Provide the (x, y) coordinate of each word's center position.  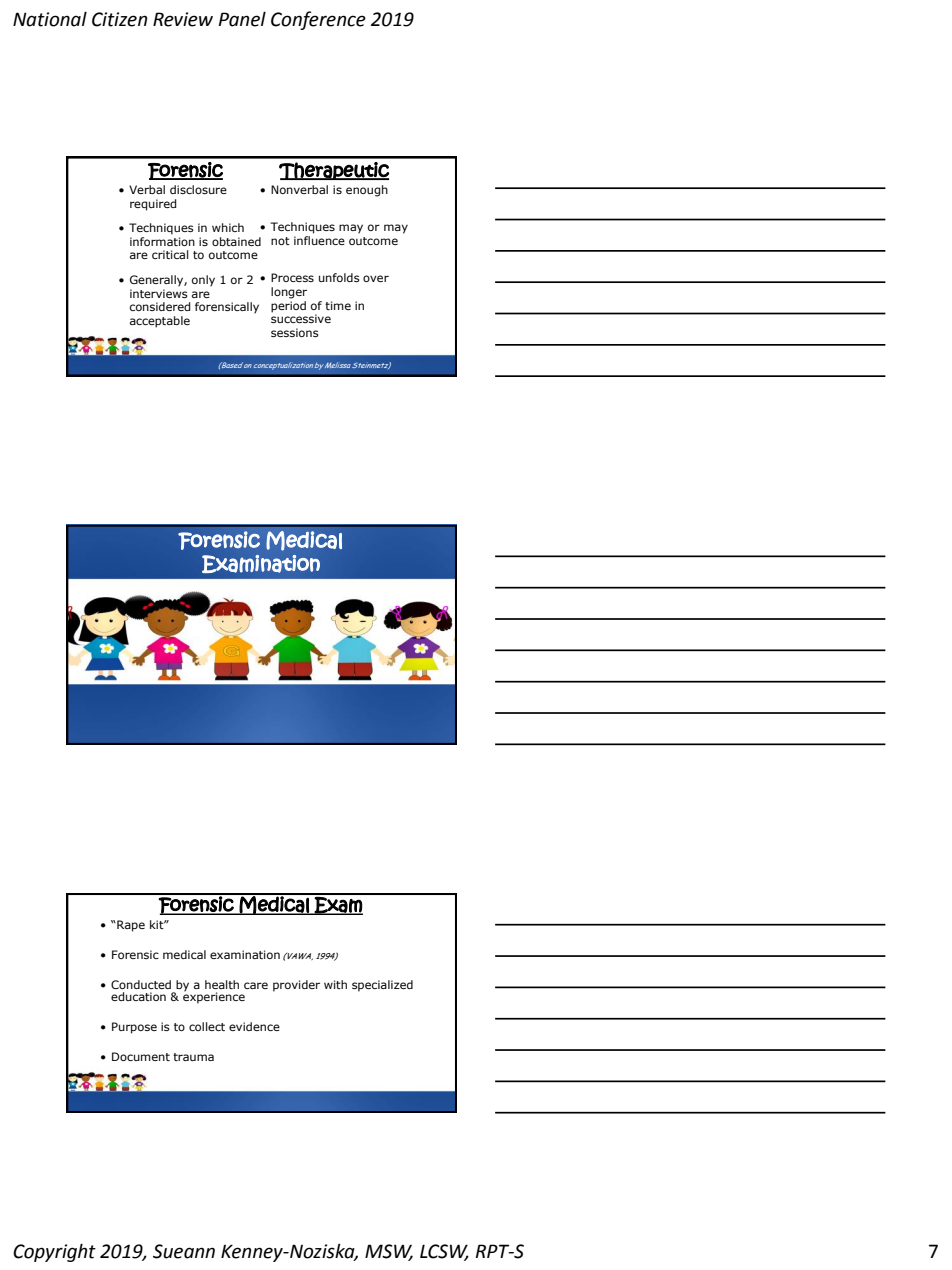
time (338, 305)
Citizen (119, 19)
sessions (295, 332)
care (256, 985)
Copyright (54, 1252)
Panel (242, 19)
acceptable (160, 322)
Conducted (141, 984)
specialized (382, 986)
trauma (193, 1057)
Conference (318, 20)
